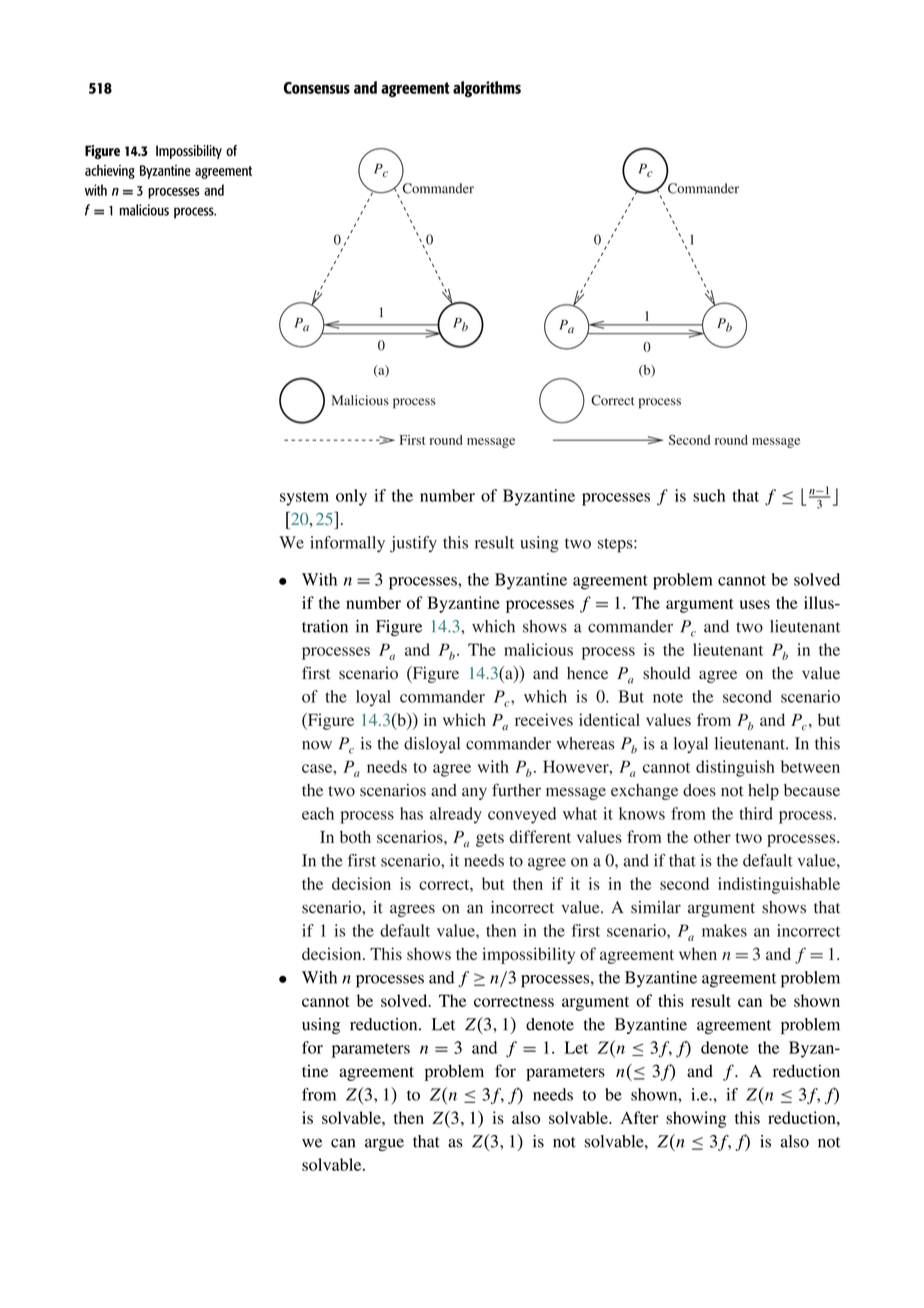 The width and height of the screenshot is (924, 1308). Describe the element at coordinates (351, 497) in the screenshot. I see `only` at that location.
